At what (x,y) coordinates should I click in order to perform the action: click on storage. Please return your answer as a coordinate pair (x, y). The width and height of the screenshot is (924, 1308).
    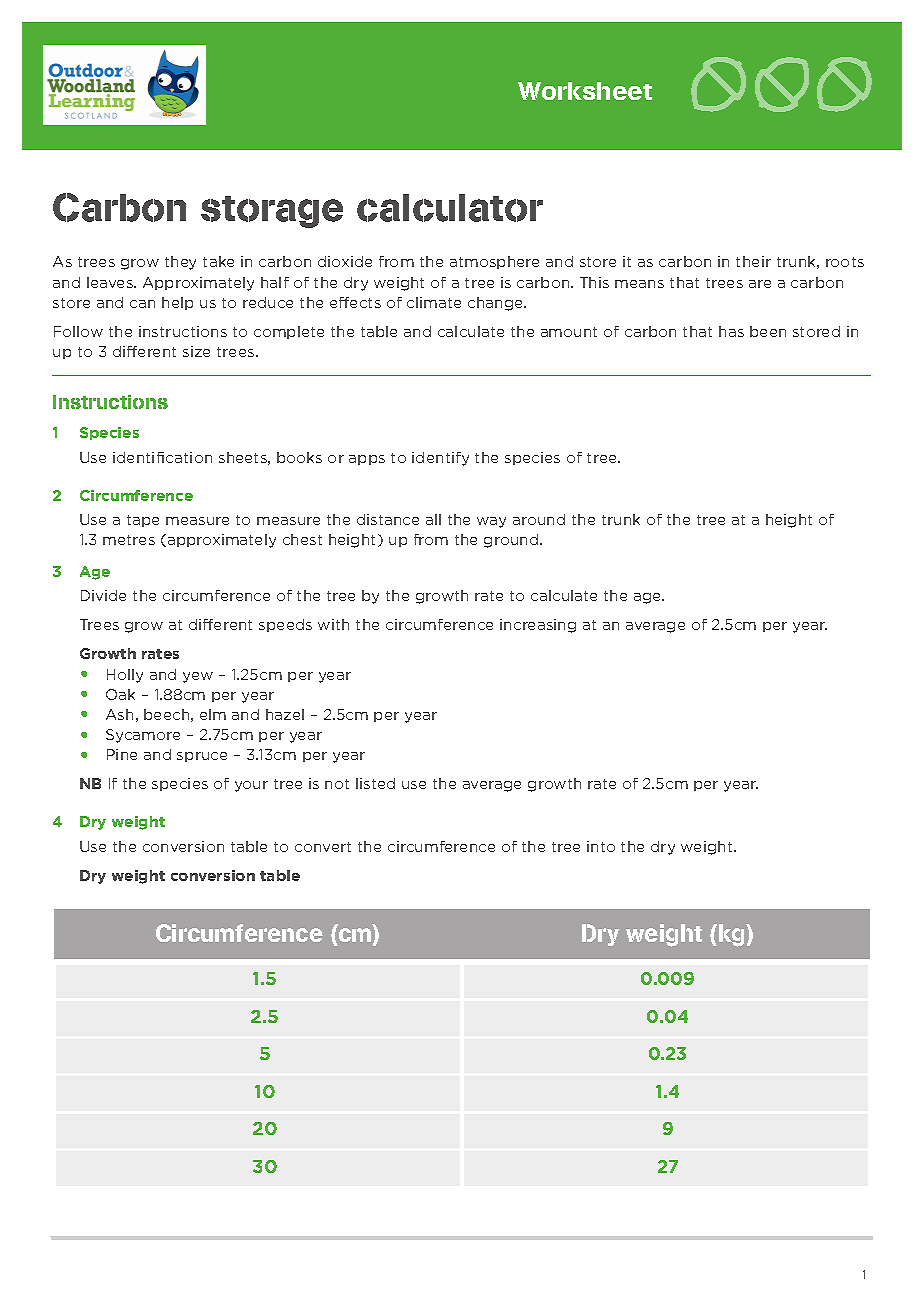
    Looking at the image, I should click on (272, 212).
